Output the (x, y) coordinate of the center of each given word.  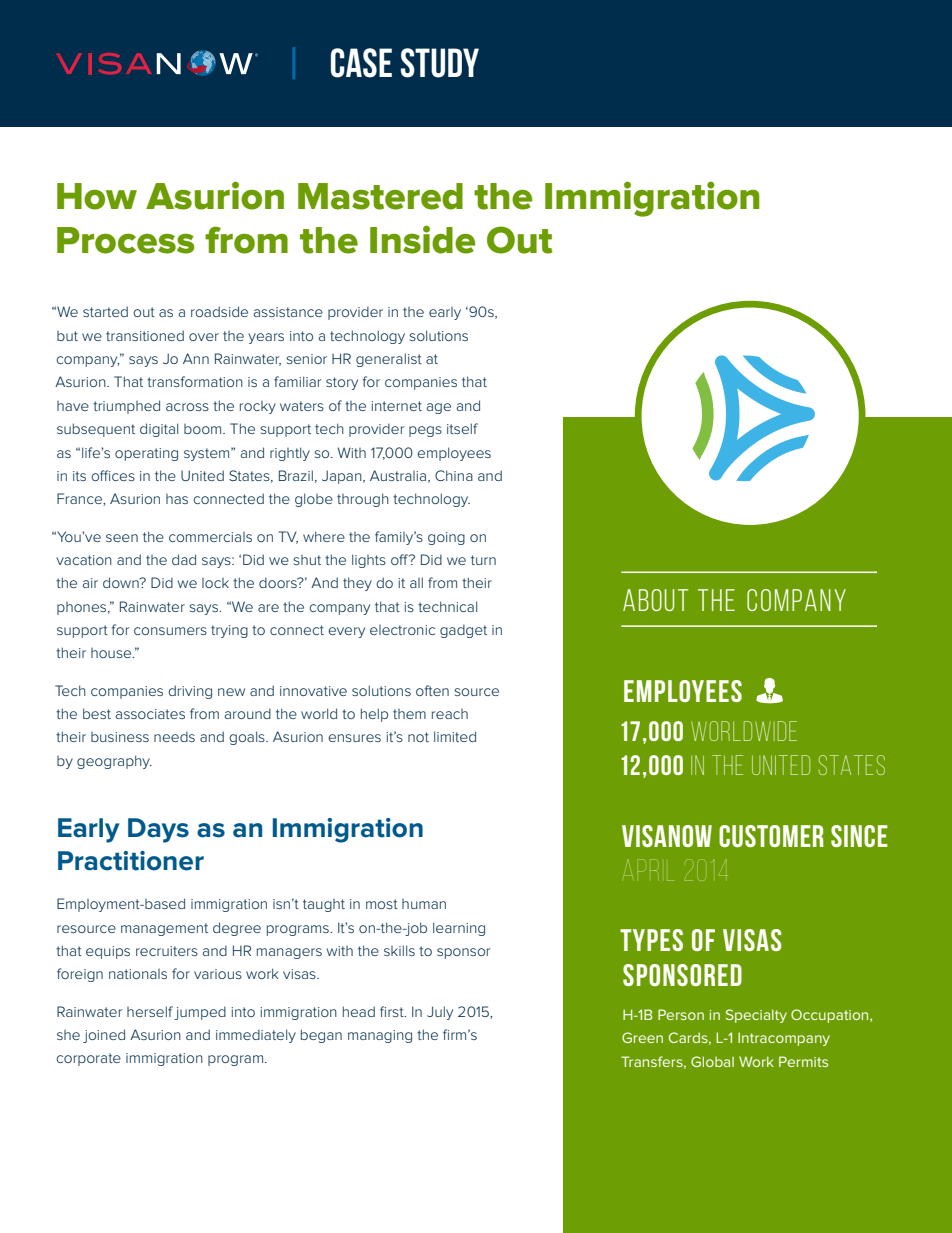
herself (150, 1011)
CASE (361, 63)
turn (483, 560)
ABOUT (655, 600)
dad (184, 559)
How (97, 196)
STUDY (440, 63)
